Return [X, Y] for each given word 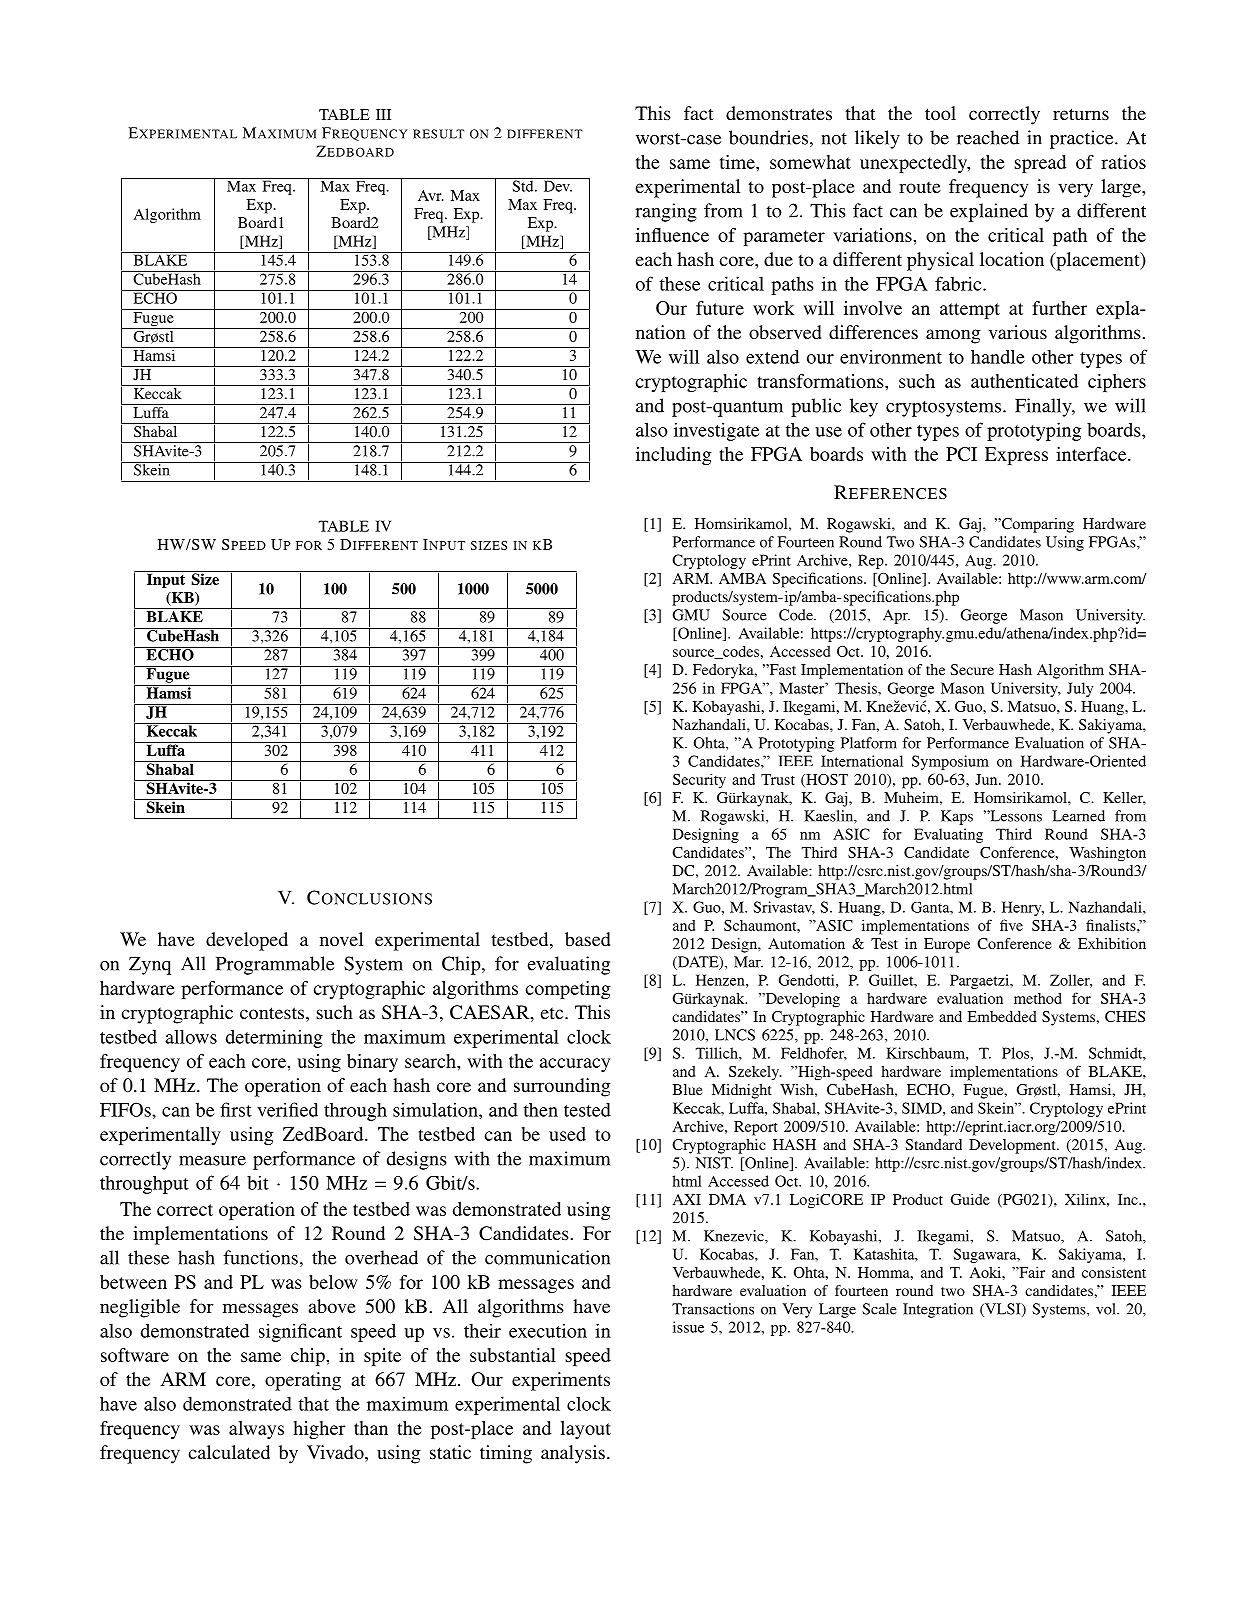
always [256, 1430]
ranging [666, 212]
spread [1040, 164]
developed [247, 941]
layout [585, 1430]
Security [699, 780]
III [383, 114]
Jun [987, 779]
